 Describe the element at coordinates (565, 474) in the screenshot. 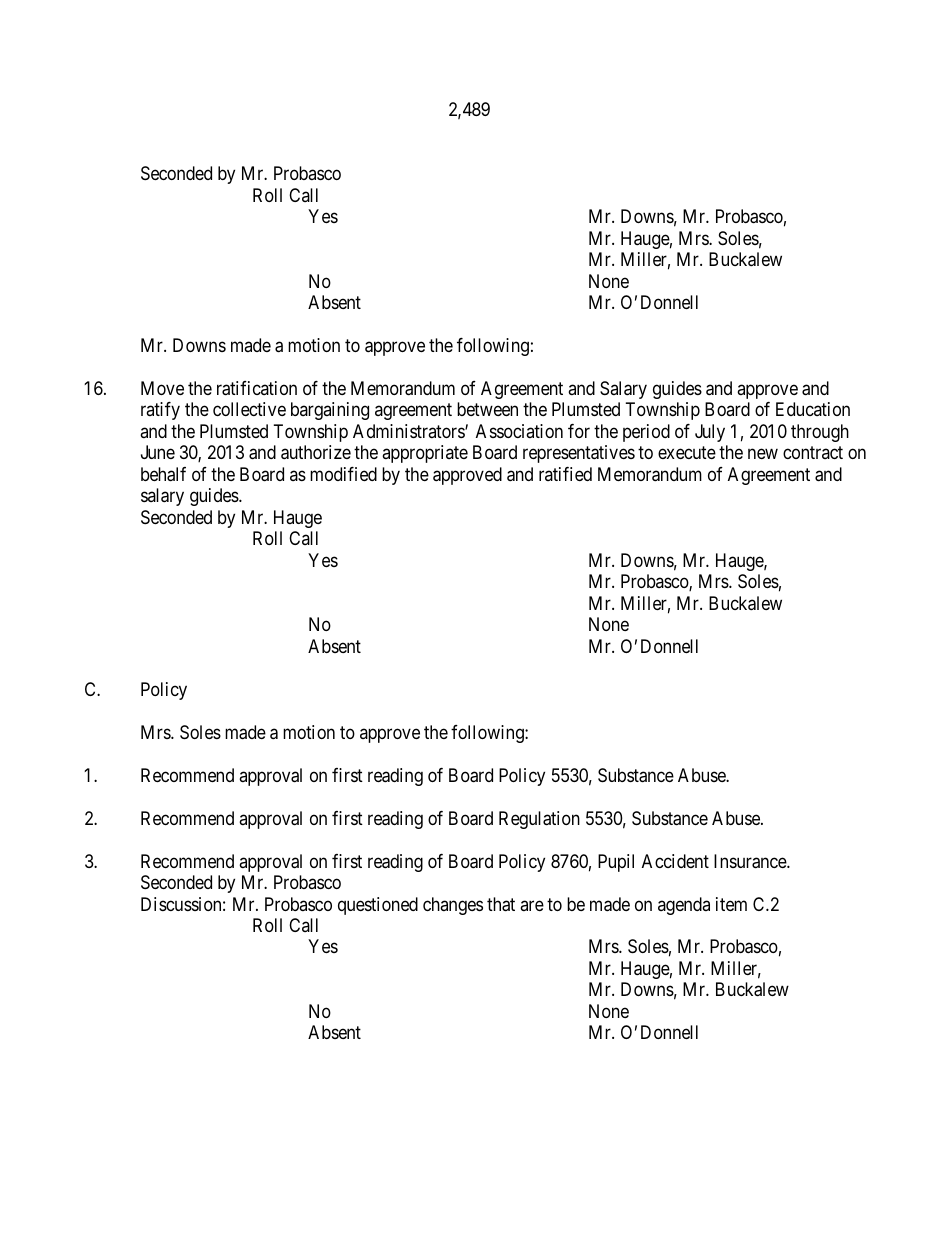

I see `ratified` at that location.
